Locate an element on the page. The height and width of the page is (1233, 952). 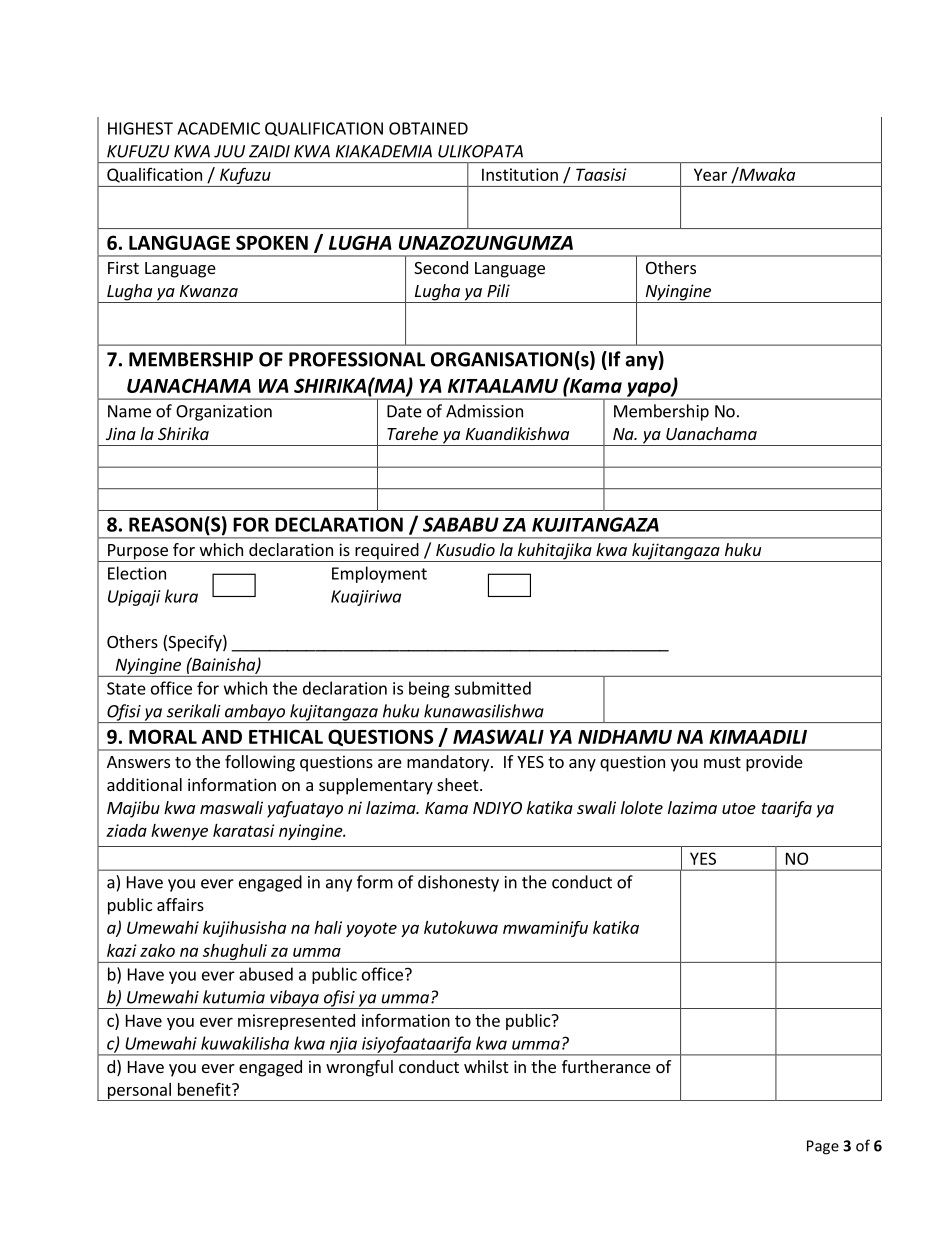
JUU is located at coordinates (229, 151).
